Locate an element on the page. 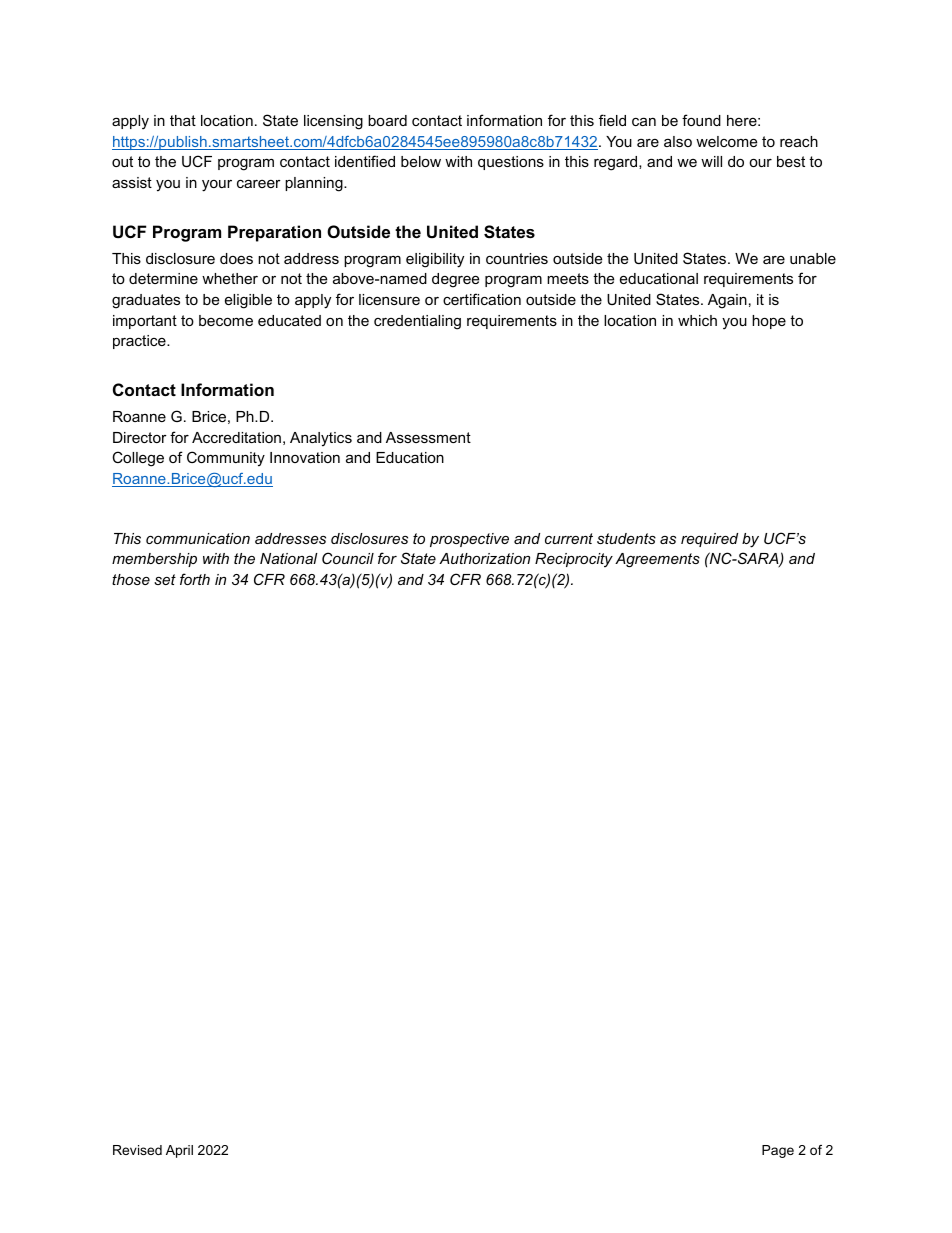 The height and width of the image is (1233, 952). welcome is located at coordinates (726, 141).
